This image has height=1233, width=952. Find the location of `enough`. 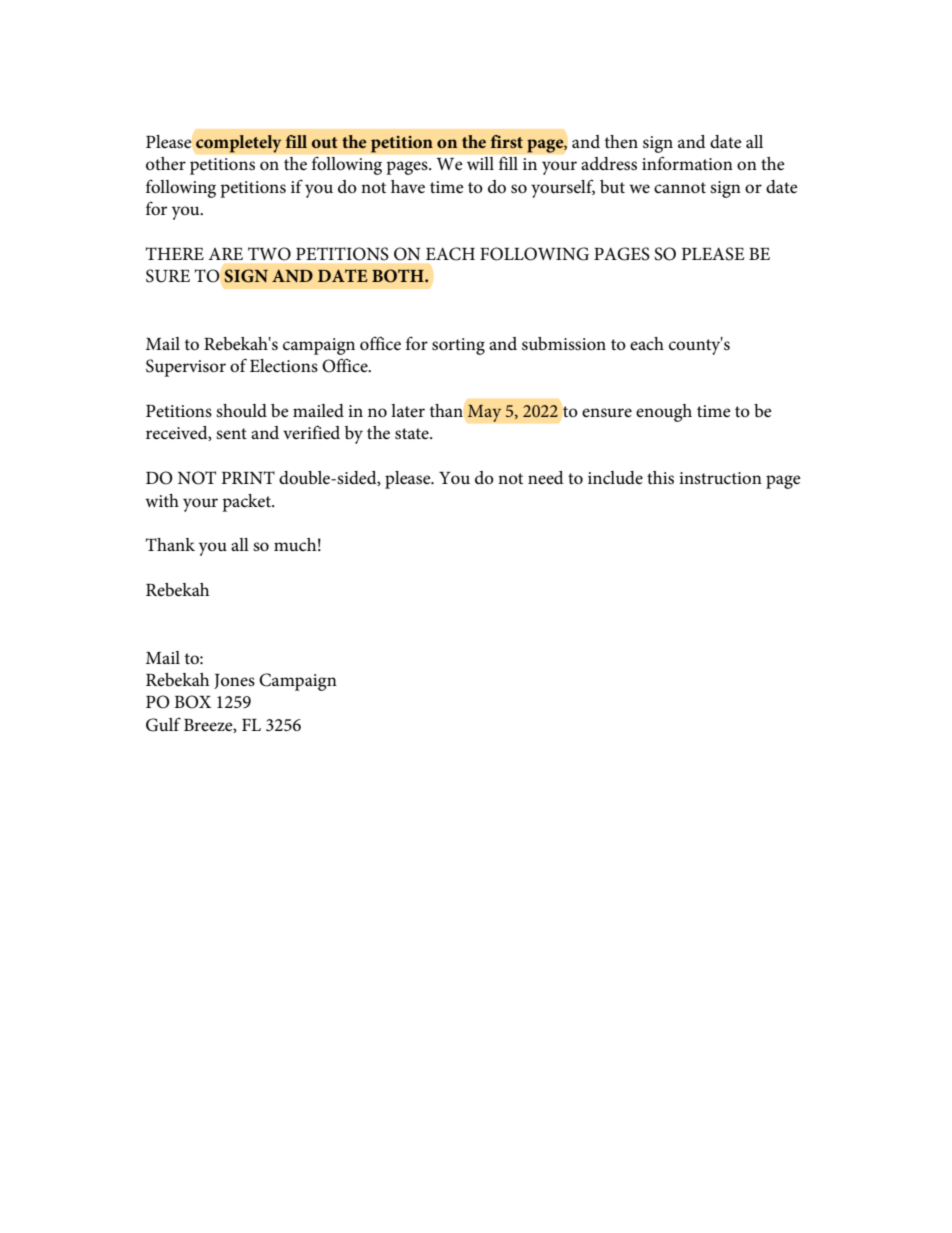

enough is located at coordinates (664, 413).
